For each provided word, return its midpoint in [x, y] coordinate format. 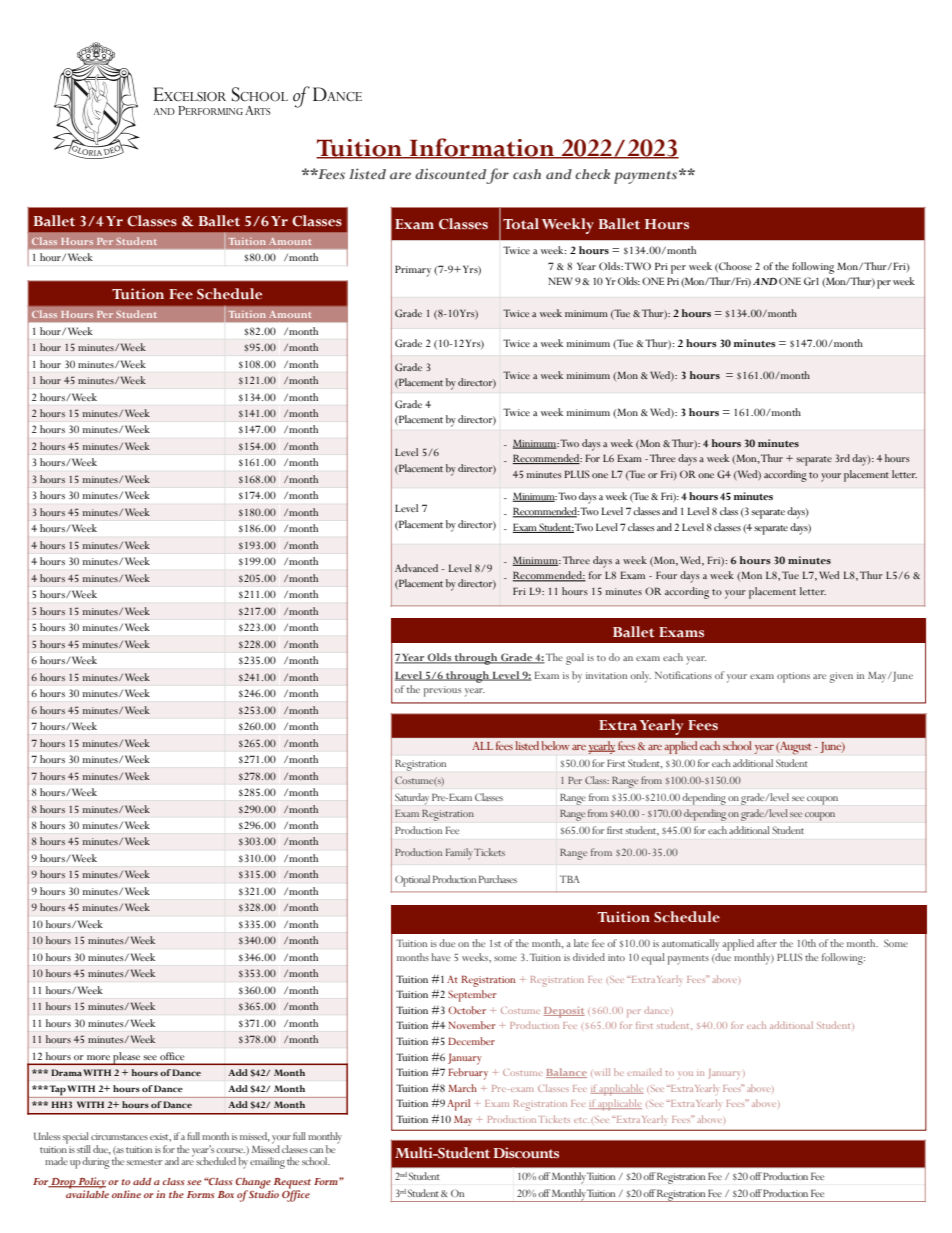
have [441, 957]
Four [666, 575]
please [126, 1058]
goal [575, 659]
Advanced [416, 568]
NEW [560, 281]
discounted [450, 173]
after [767, 943]
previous [442, 691]
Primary [413, 271]
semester [145, 1162]
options [793, 677]
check [592, 174]
